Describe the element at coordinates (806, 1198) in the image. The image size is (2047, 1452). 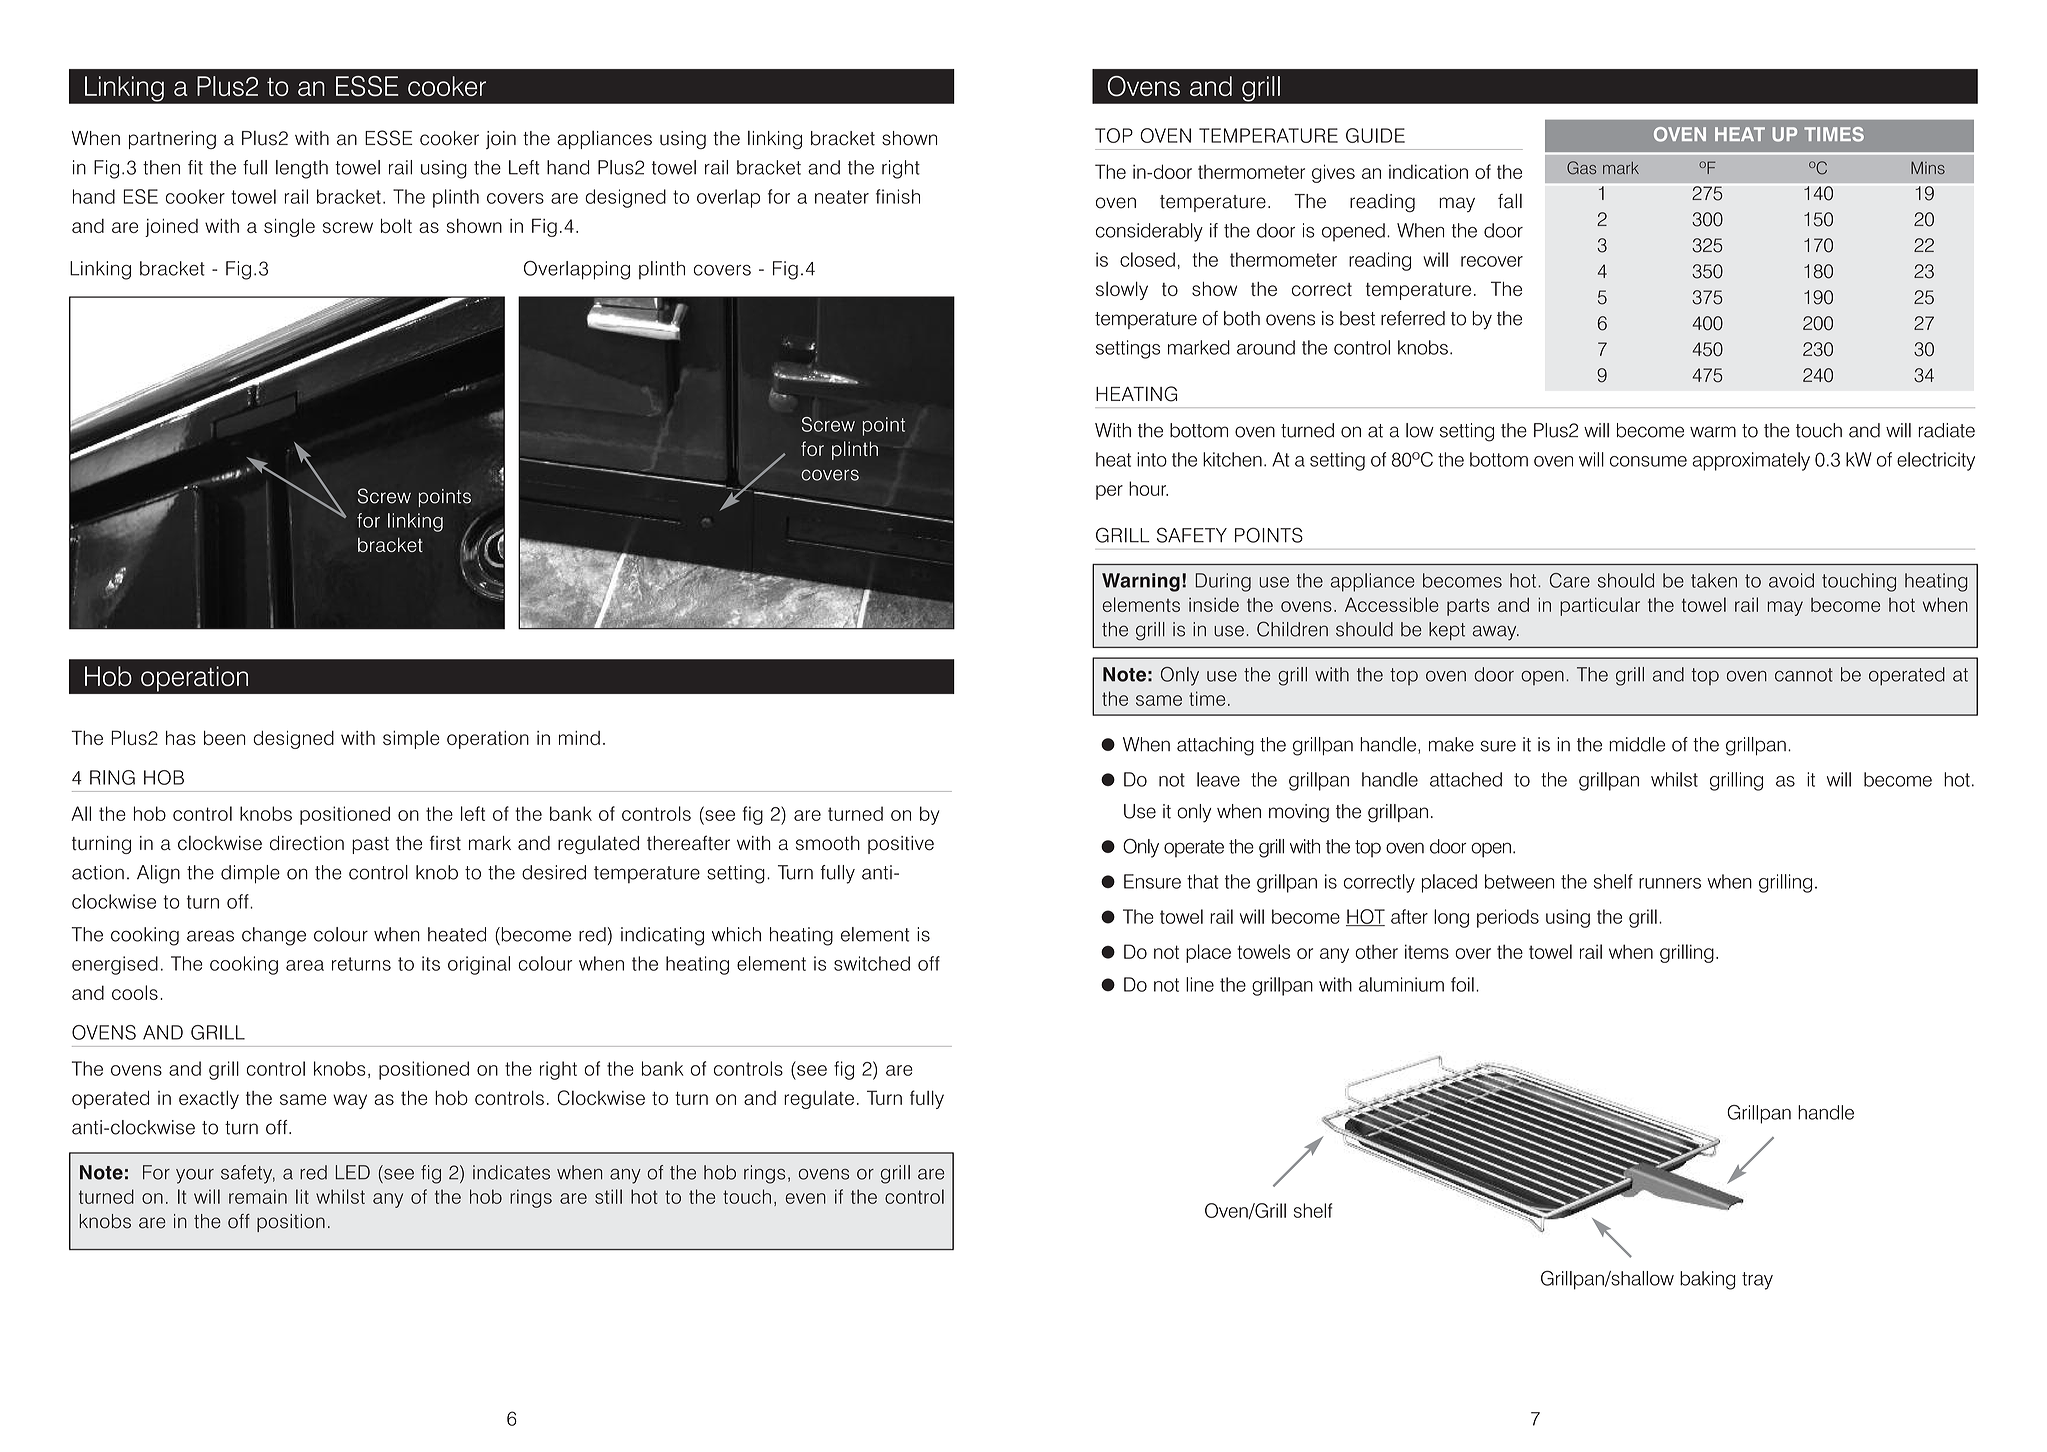
I see `even` at that location.
